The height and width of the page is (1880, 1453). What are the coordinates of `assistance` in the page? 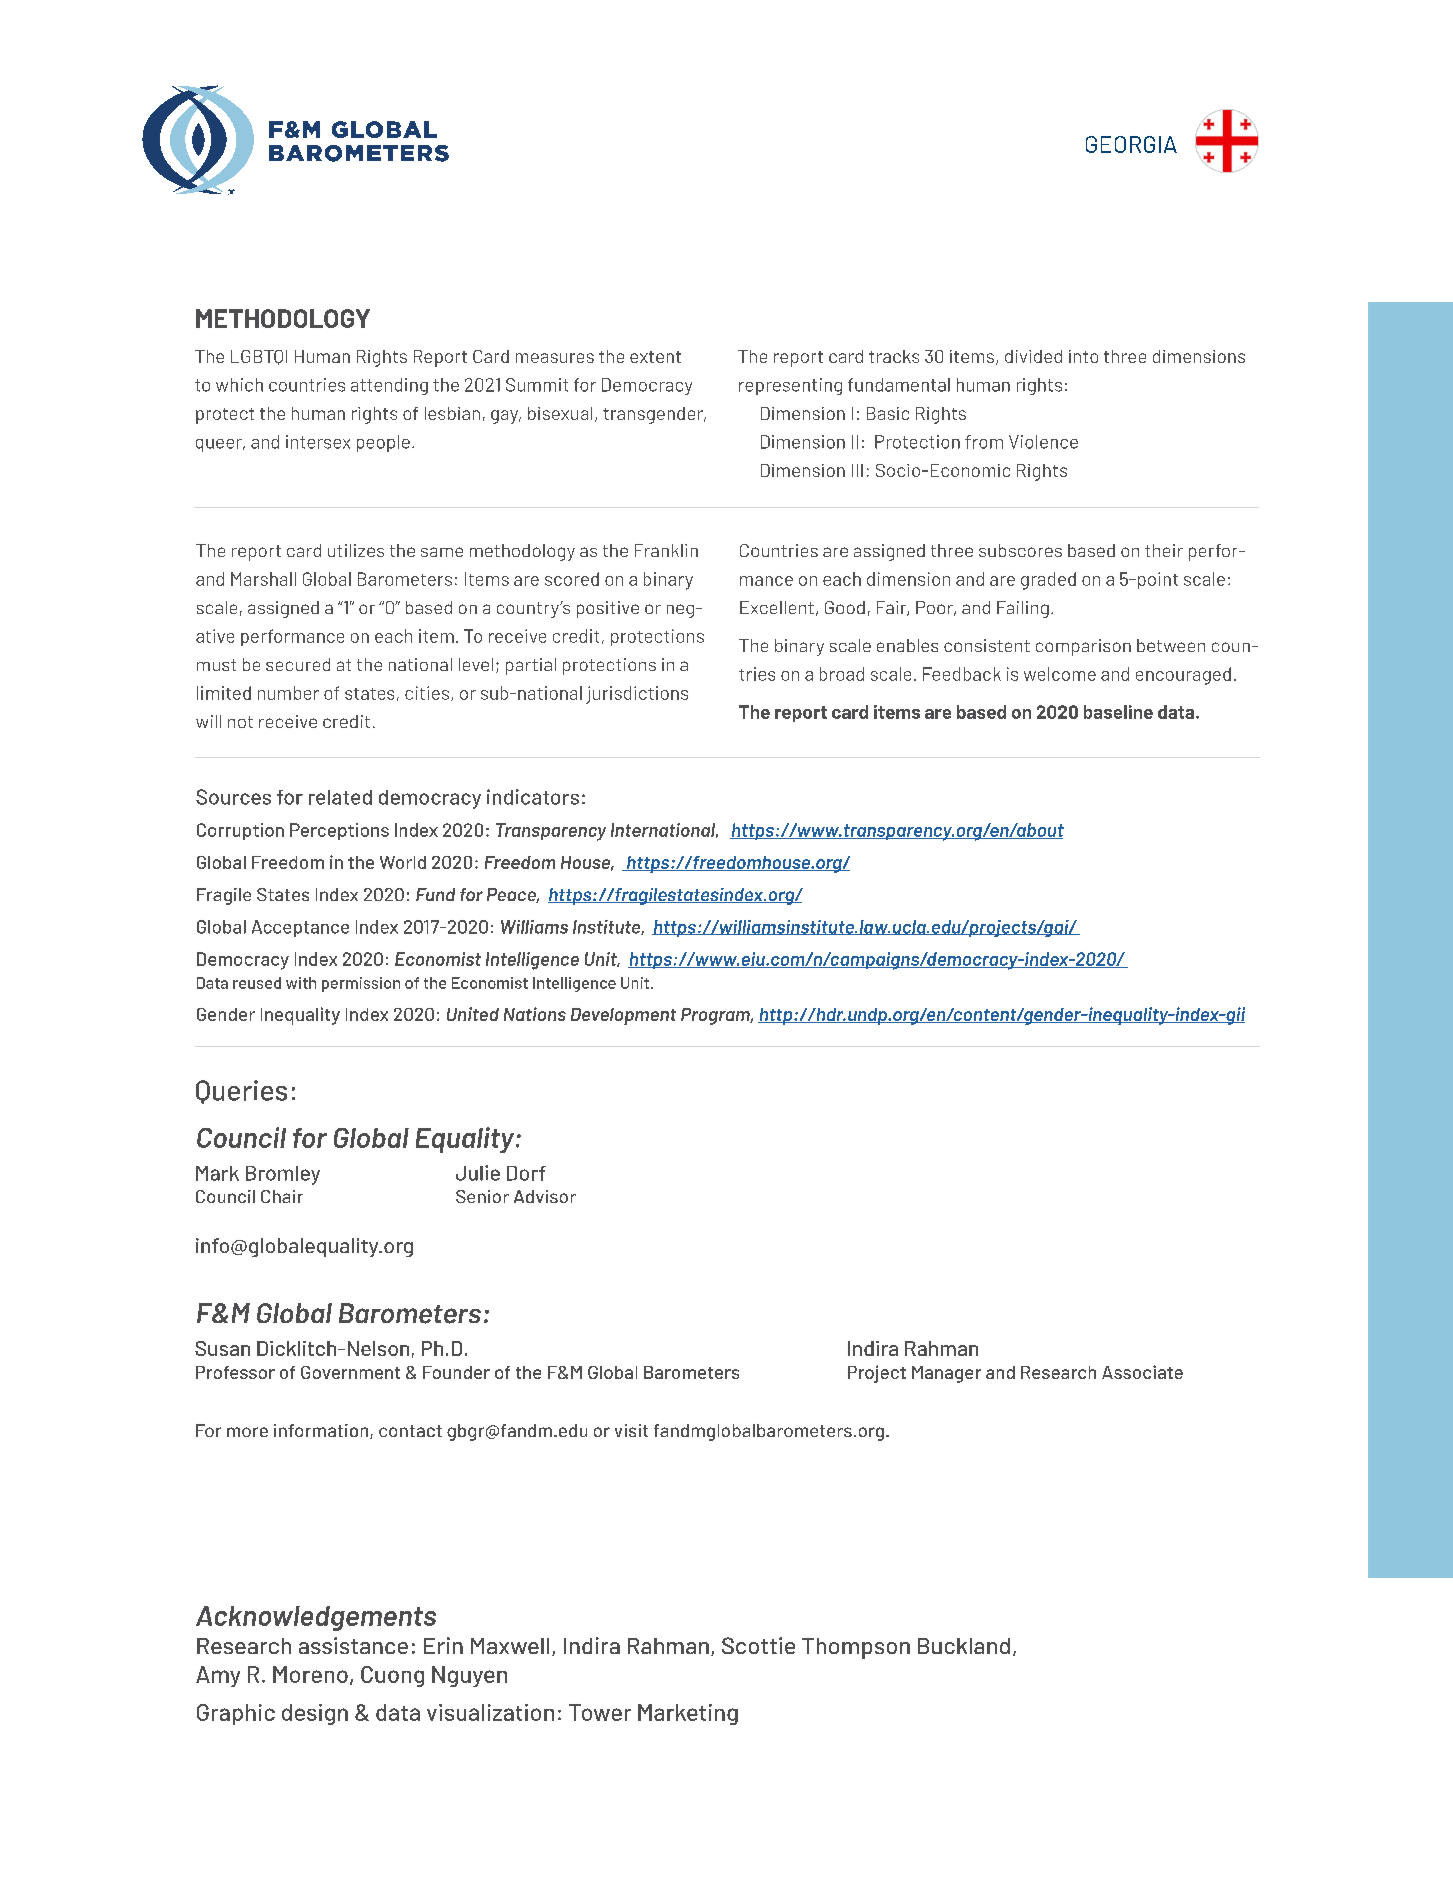 It's located at (353, 1645).
